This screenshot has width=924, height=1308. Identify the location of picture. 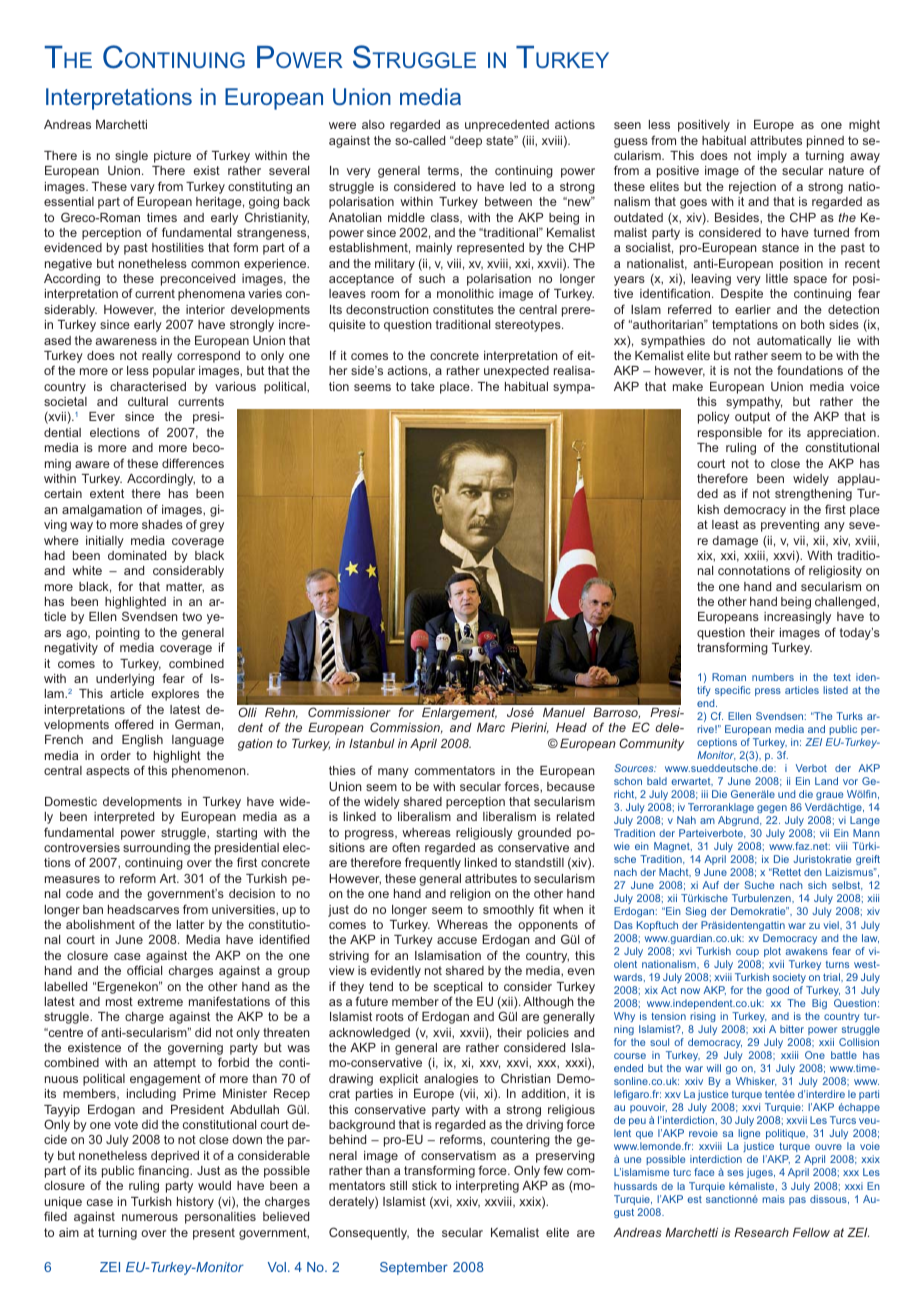
(172, 157).
